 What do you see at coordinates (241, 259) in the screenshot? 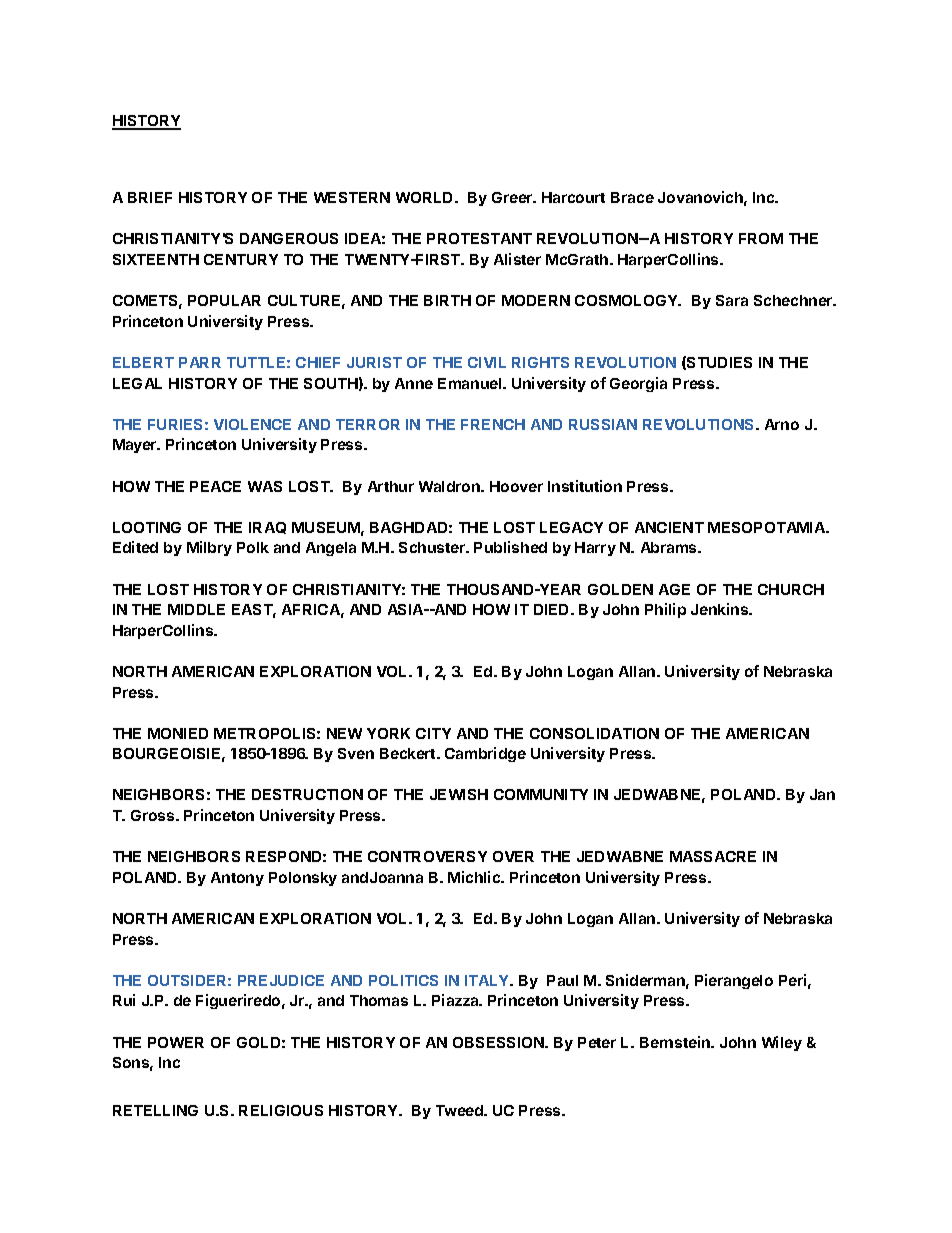
I see `CENTURY` at bounding box center [241, 259].
